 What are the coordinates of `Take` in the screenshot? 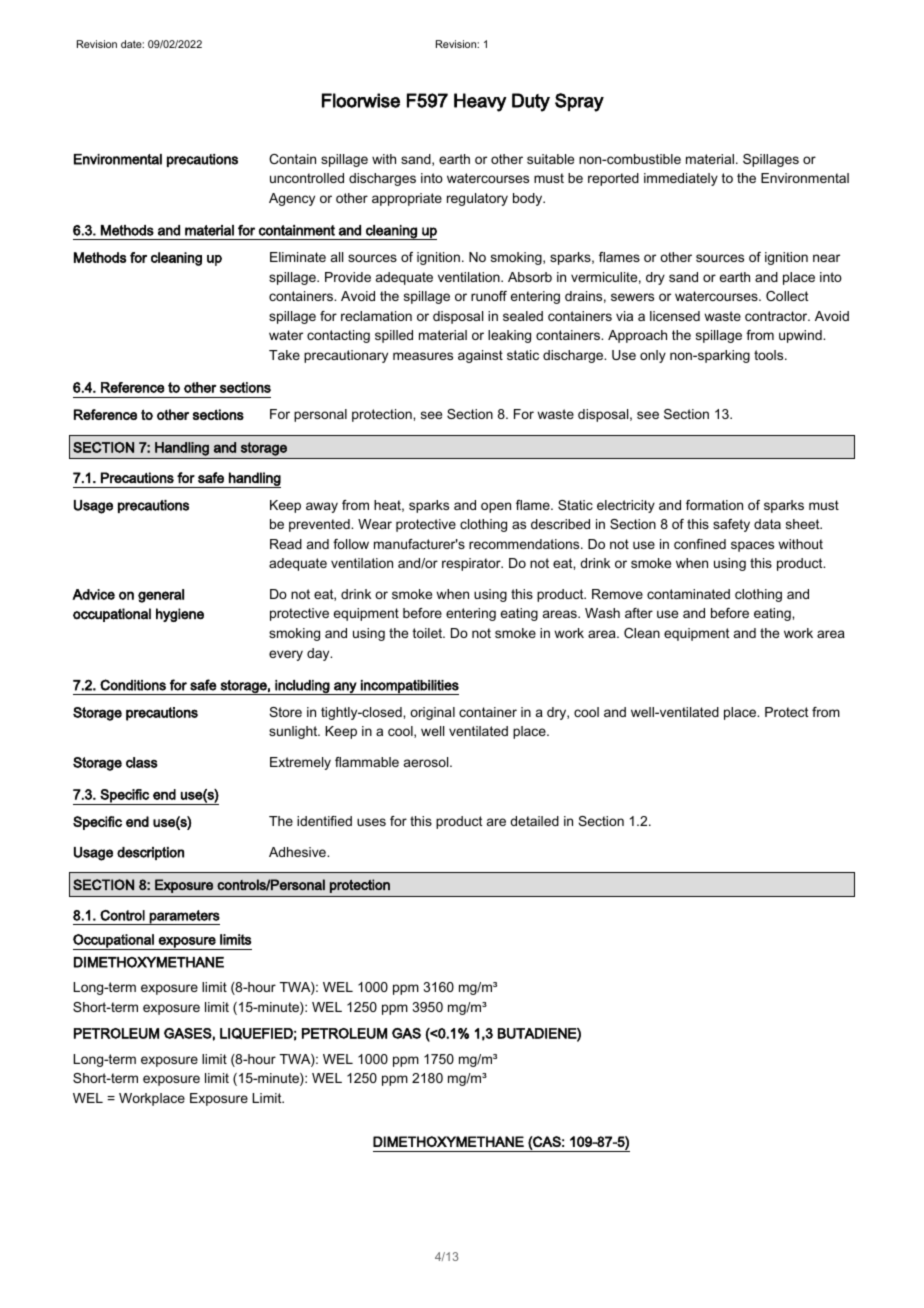 It's located at (284, 355).
